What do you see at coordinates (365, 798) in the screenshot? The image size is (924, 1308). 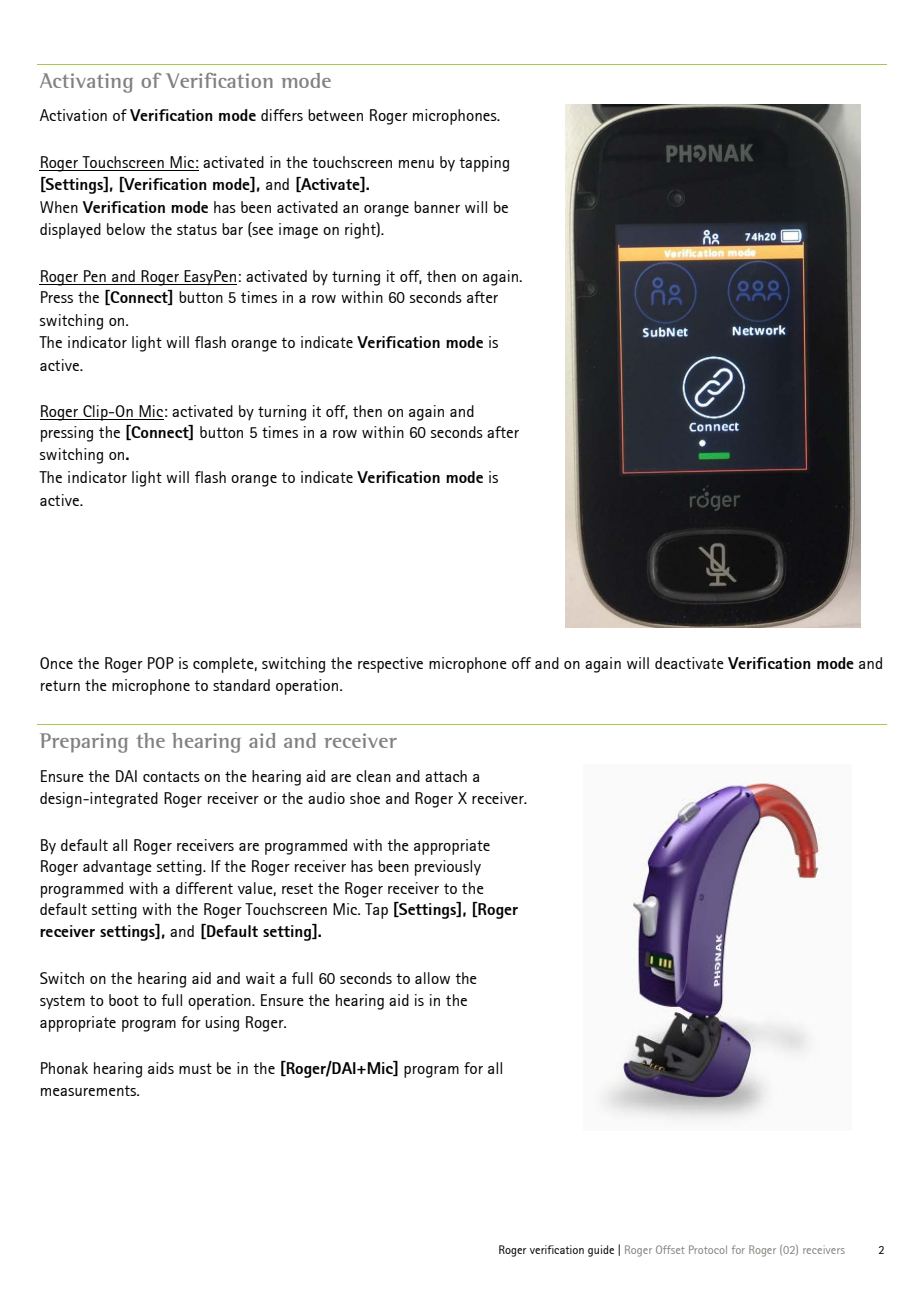 I see `shoe` at bounding box center [365, 798].
